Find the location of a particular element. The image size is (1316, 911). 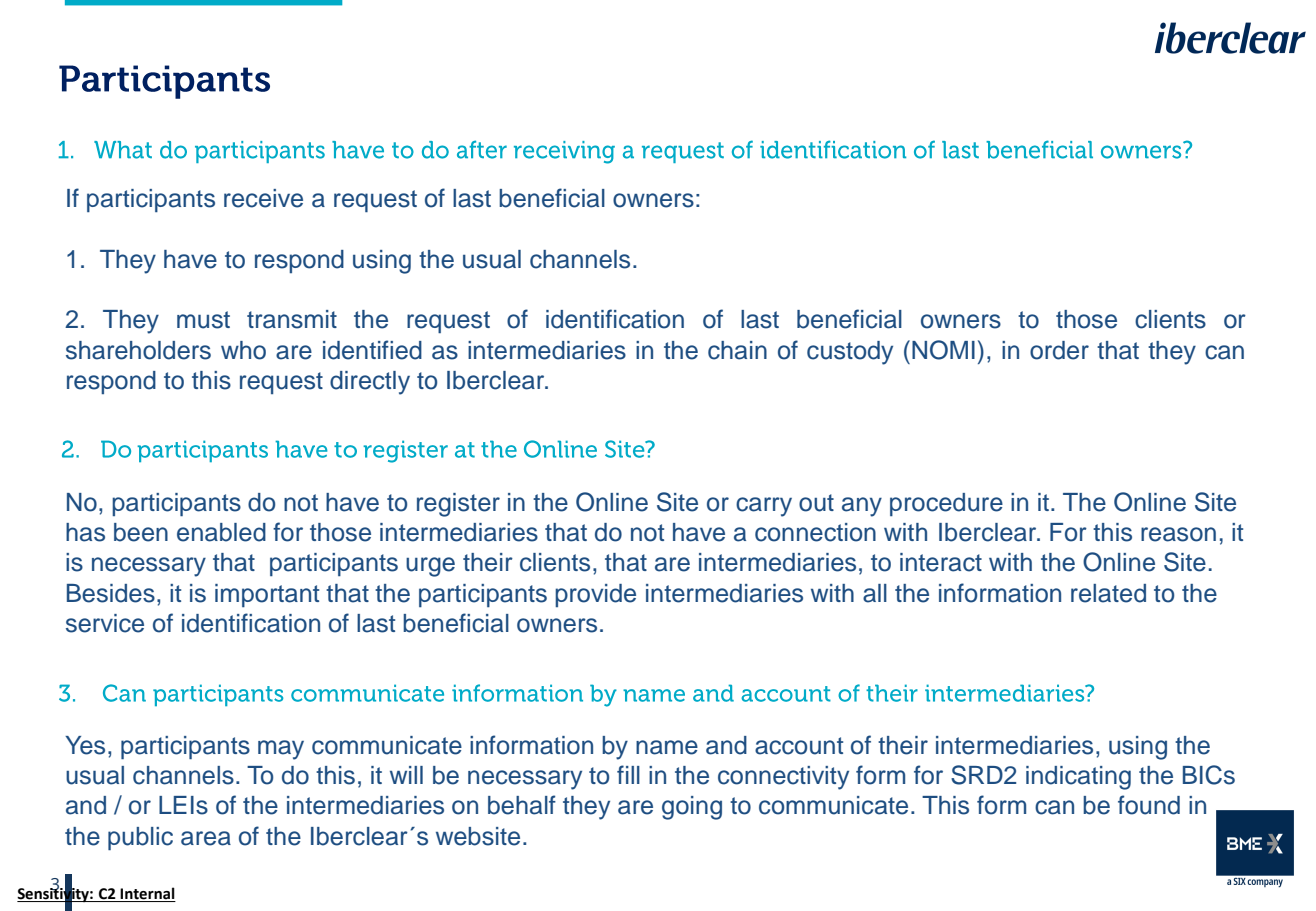

related is located at coordinates (1108, 593).
